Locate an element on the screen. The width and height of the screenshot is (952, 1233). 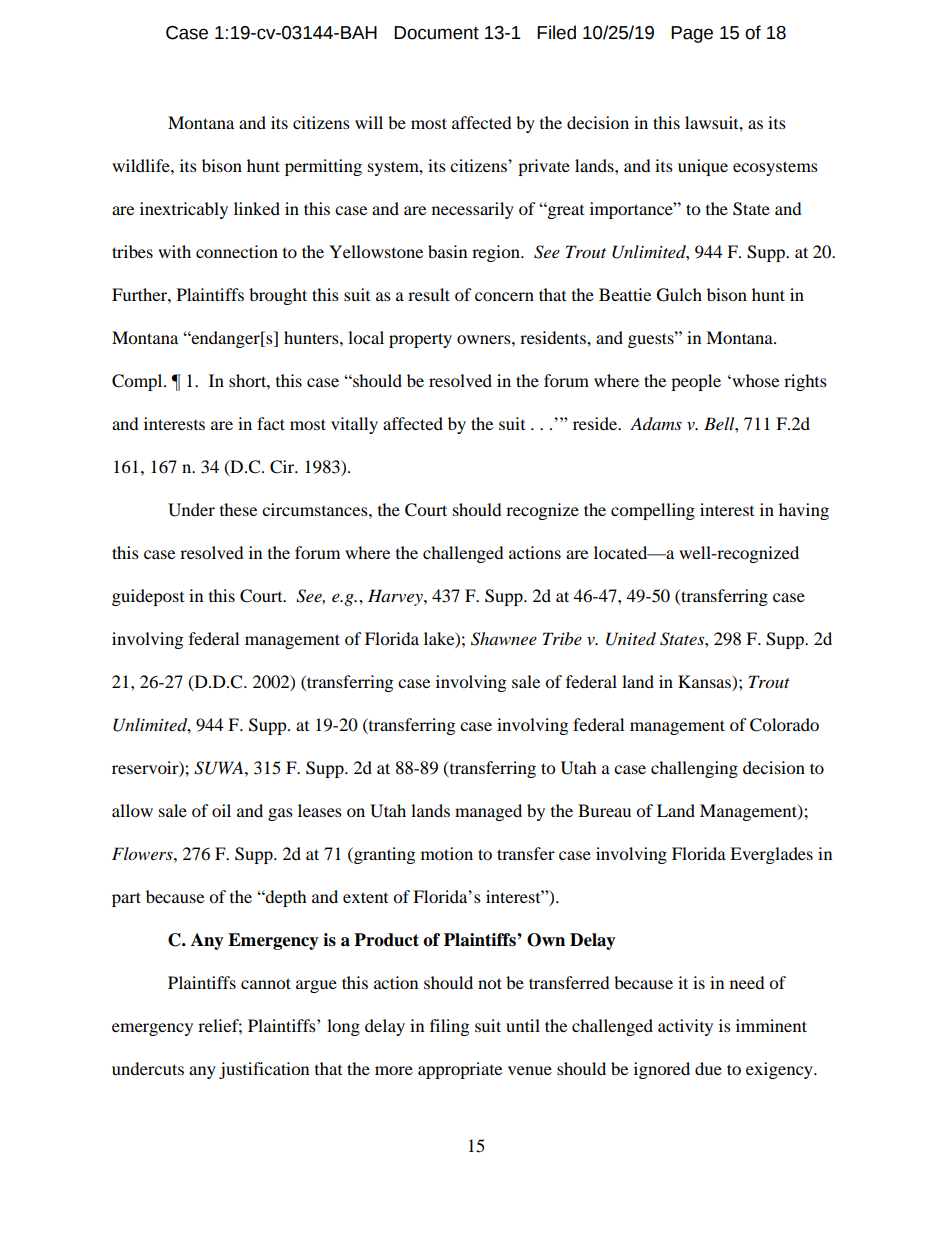
Page is located at coordinates (692, 34).
